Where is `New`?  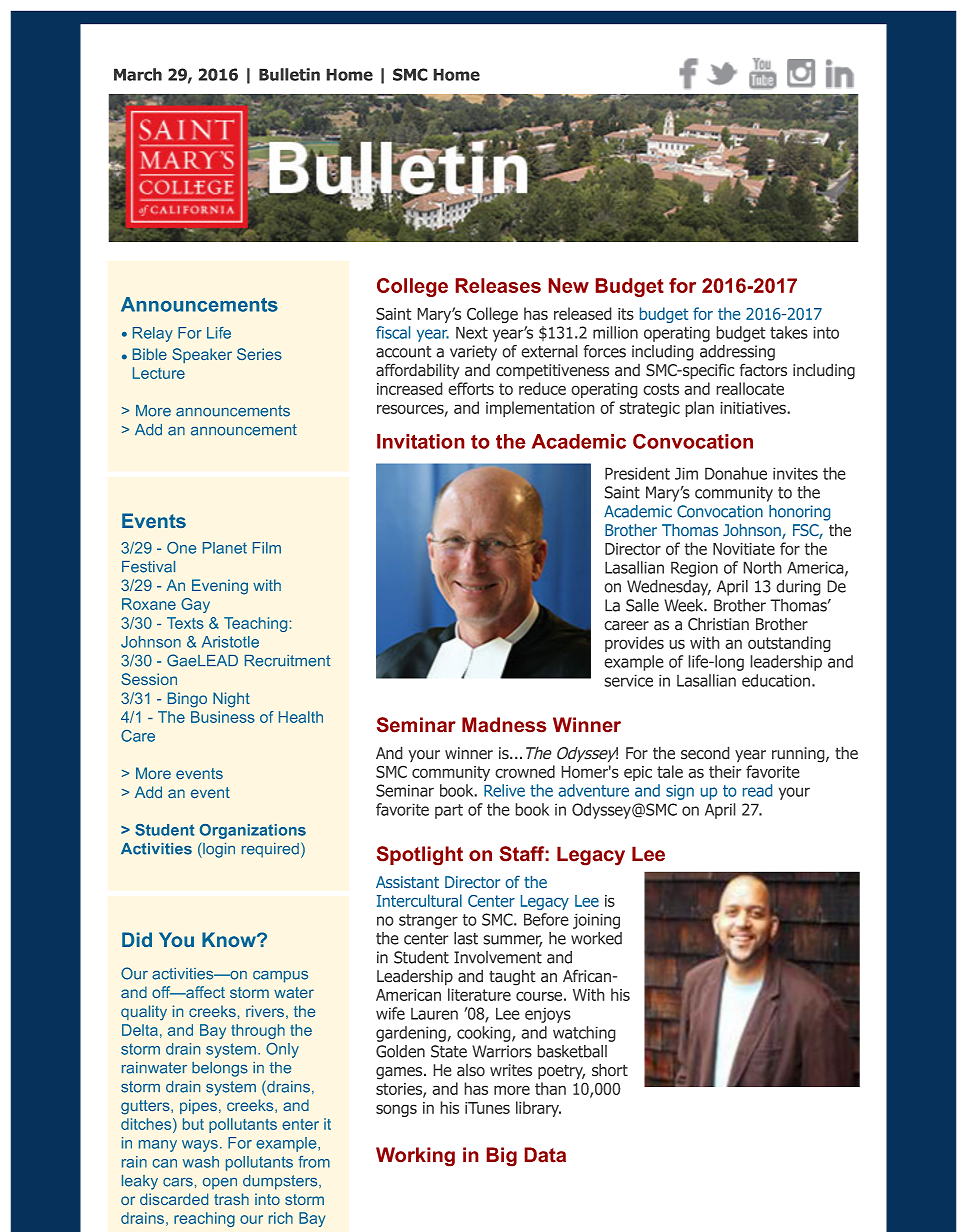
New is located at coordinates (568, 285).
